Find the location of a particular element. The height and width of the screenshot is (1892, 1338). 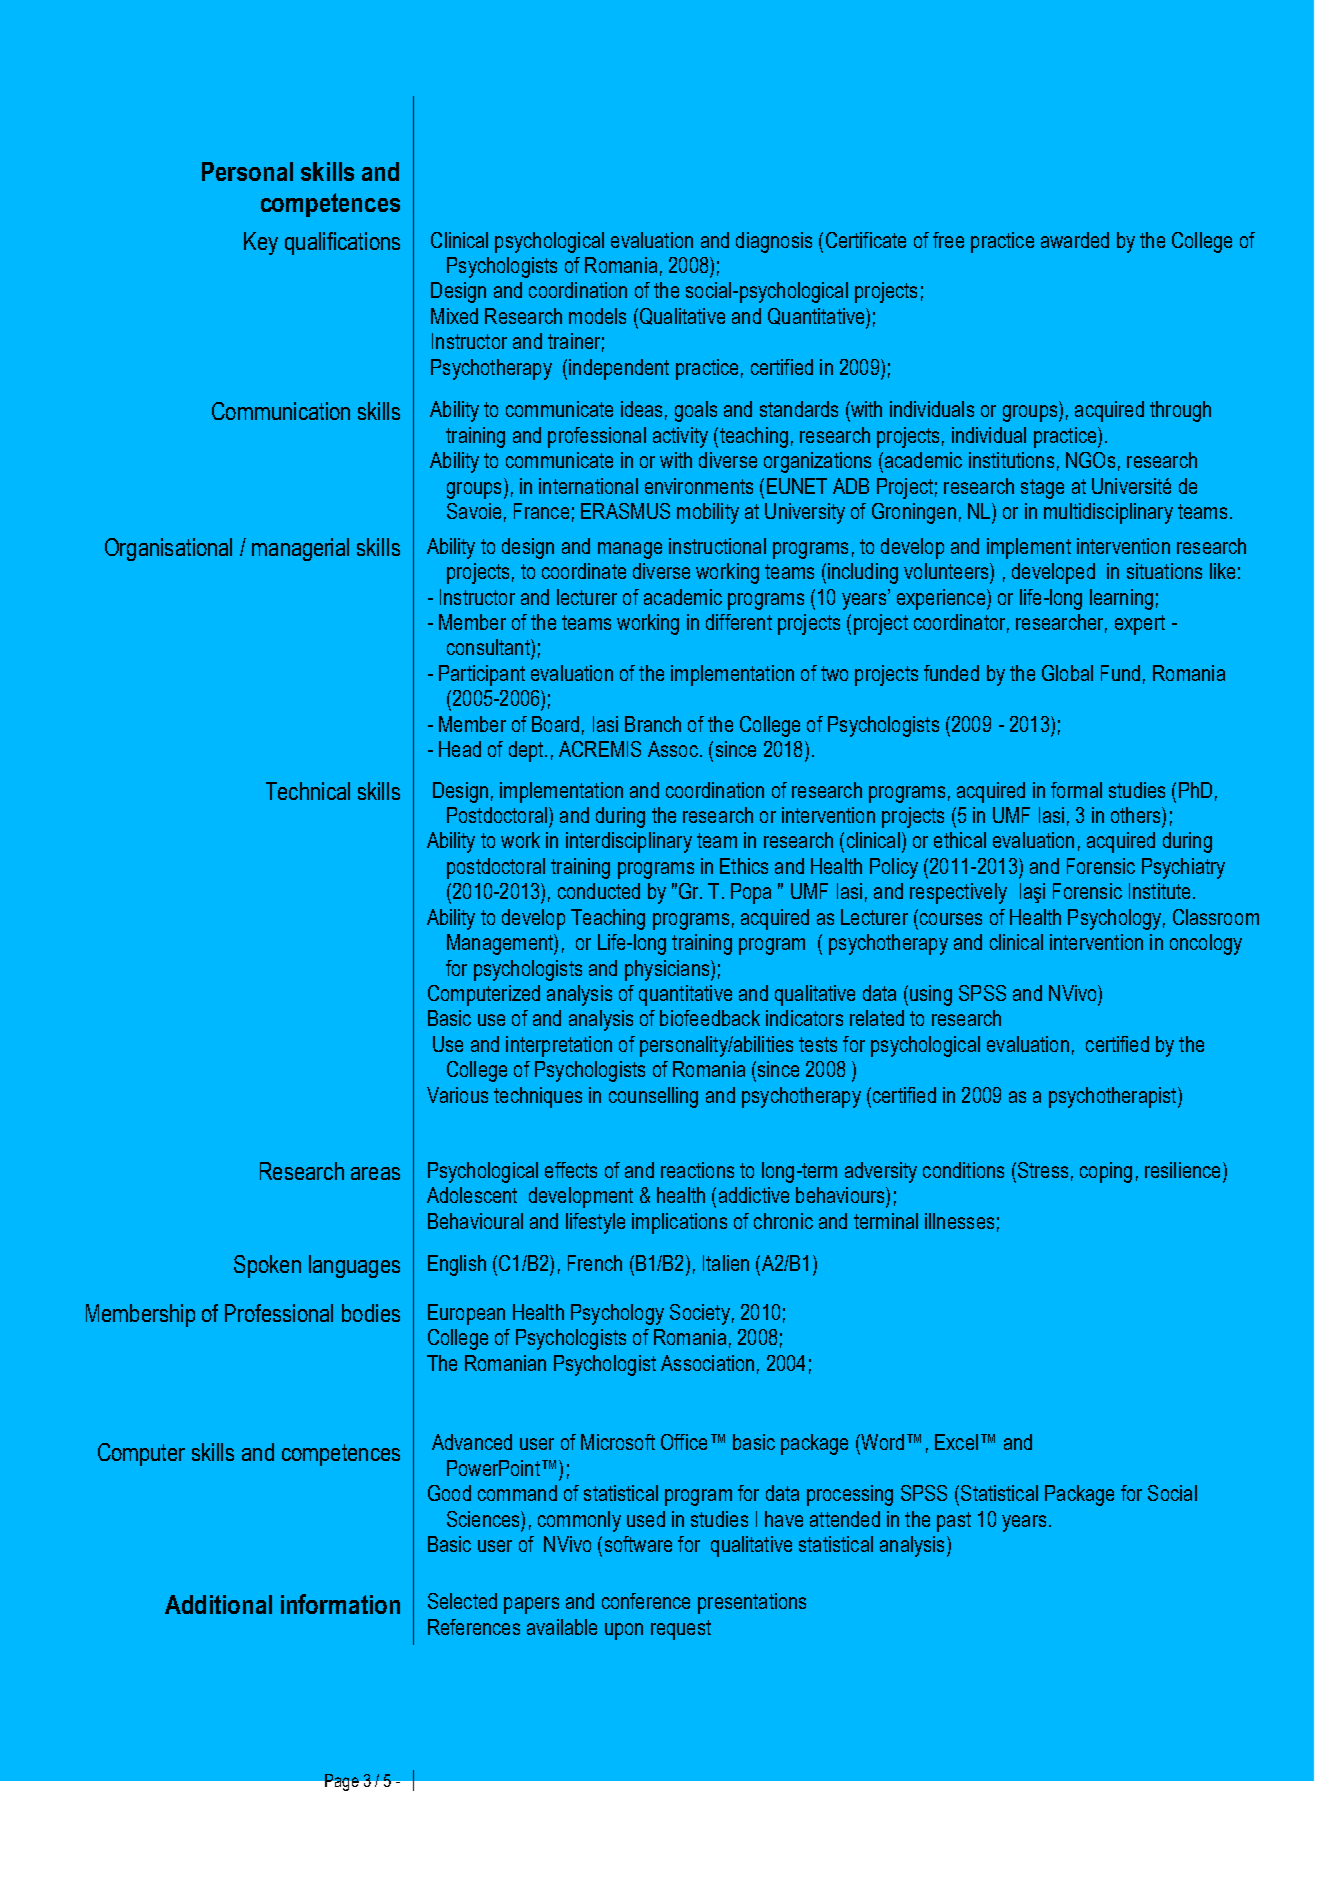

Society is located at coordinates (700, 1314).
